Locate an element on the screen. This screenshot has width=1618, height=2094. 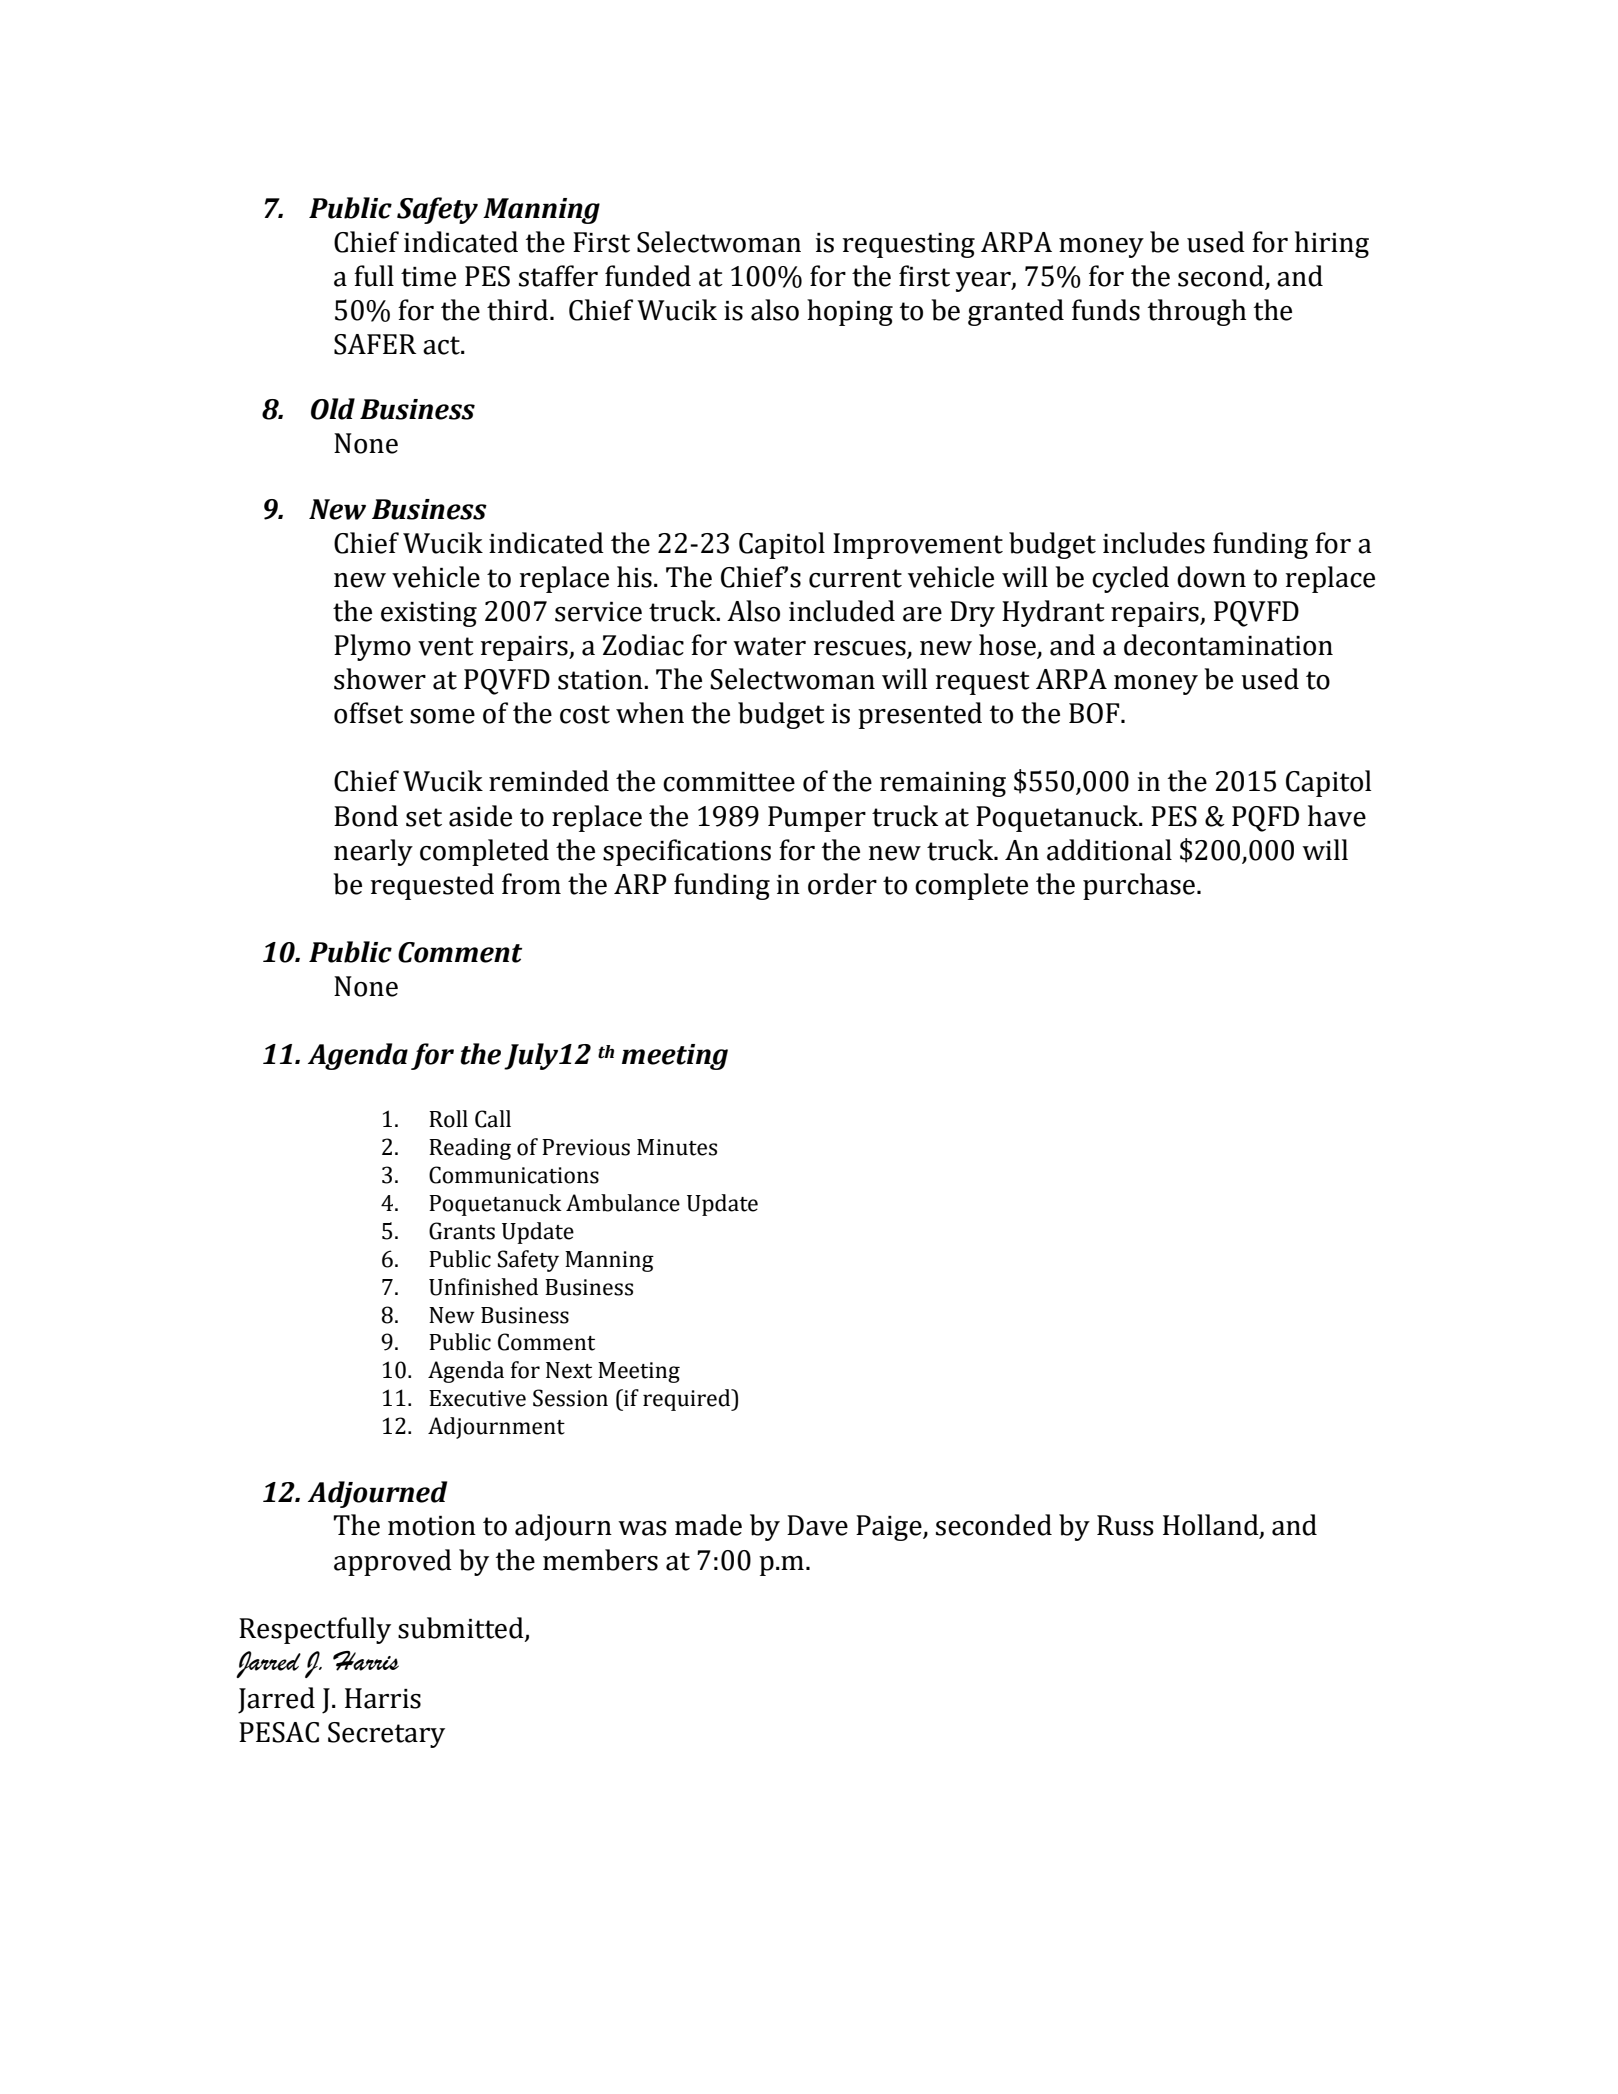
hoping is located at coordinates (850, 312).
